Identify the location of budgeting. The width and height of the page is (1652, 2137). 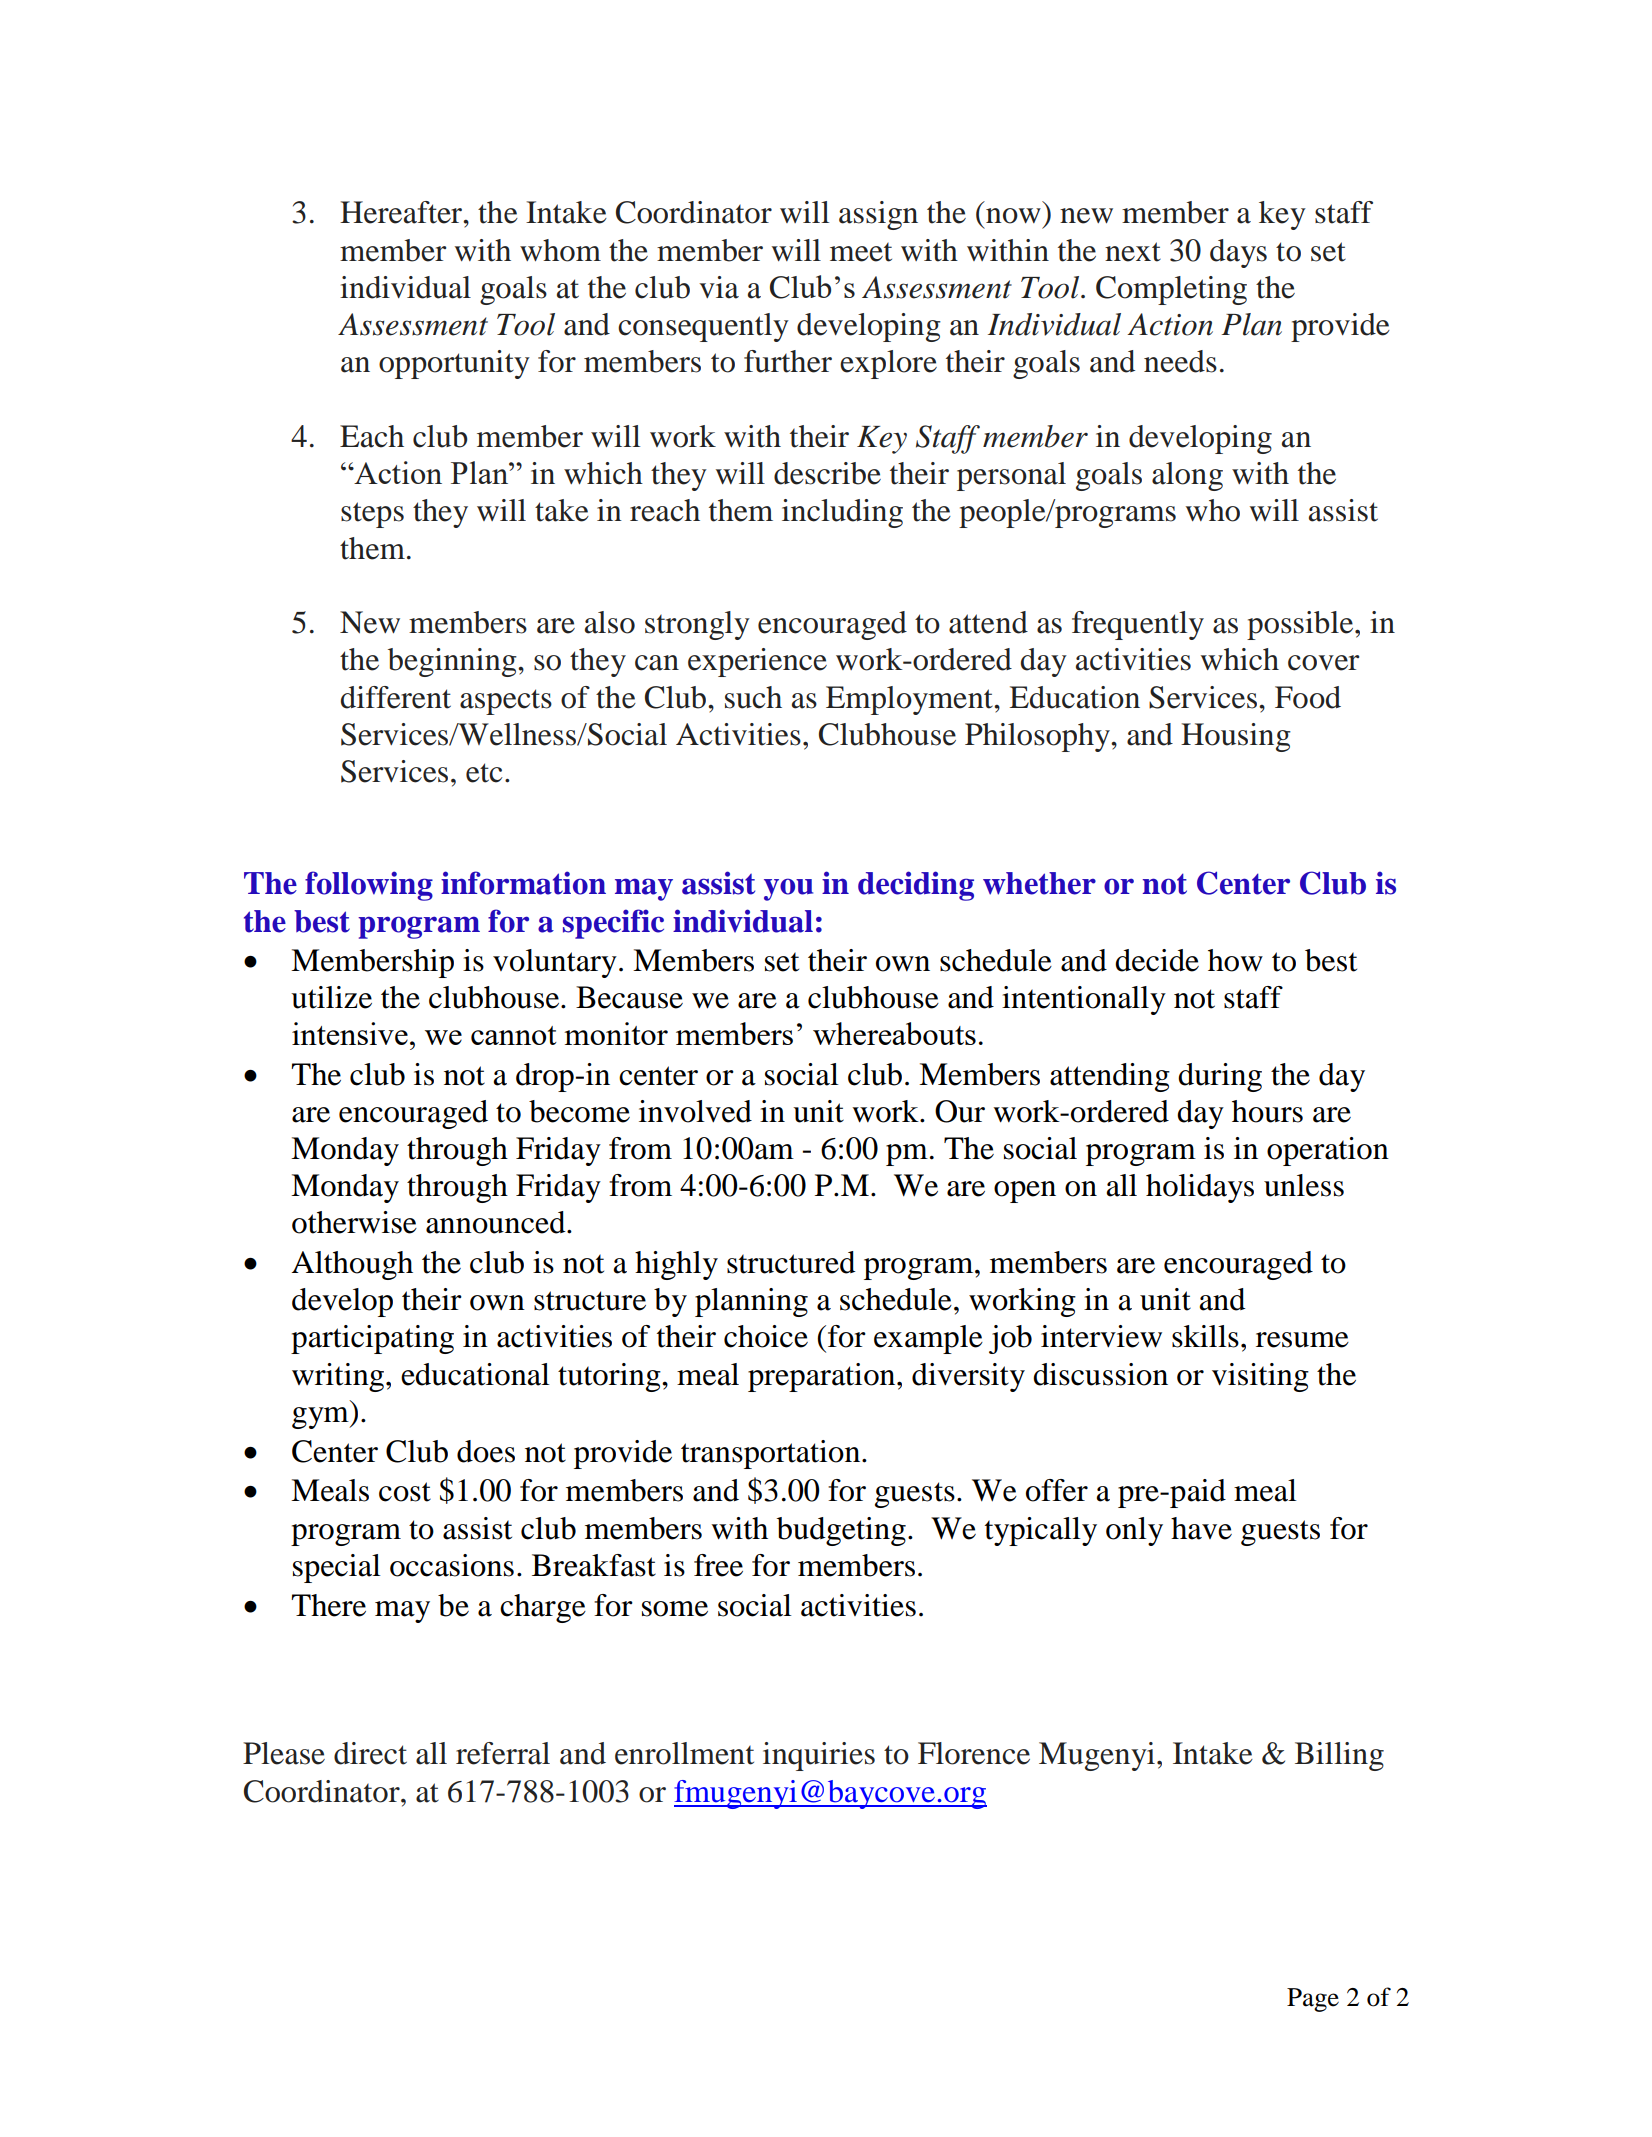
(841, 1531).
